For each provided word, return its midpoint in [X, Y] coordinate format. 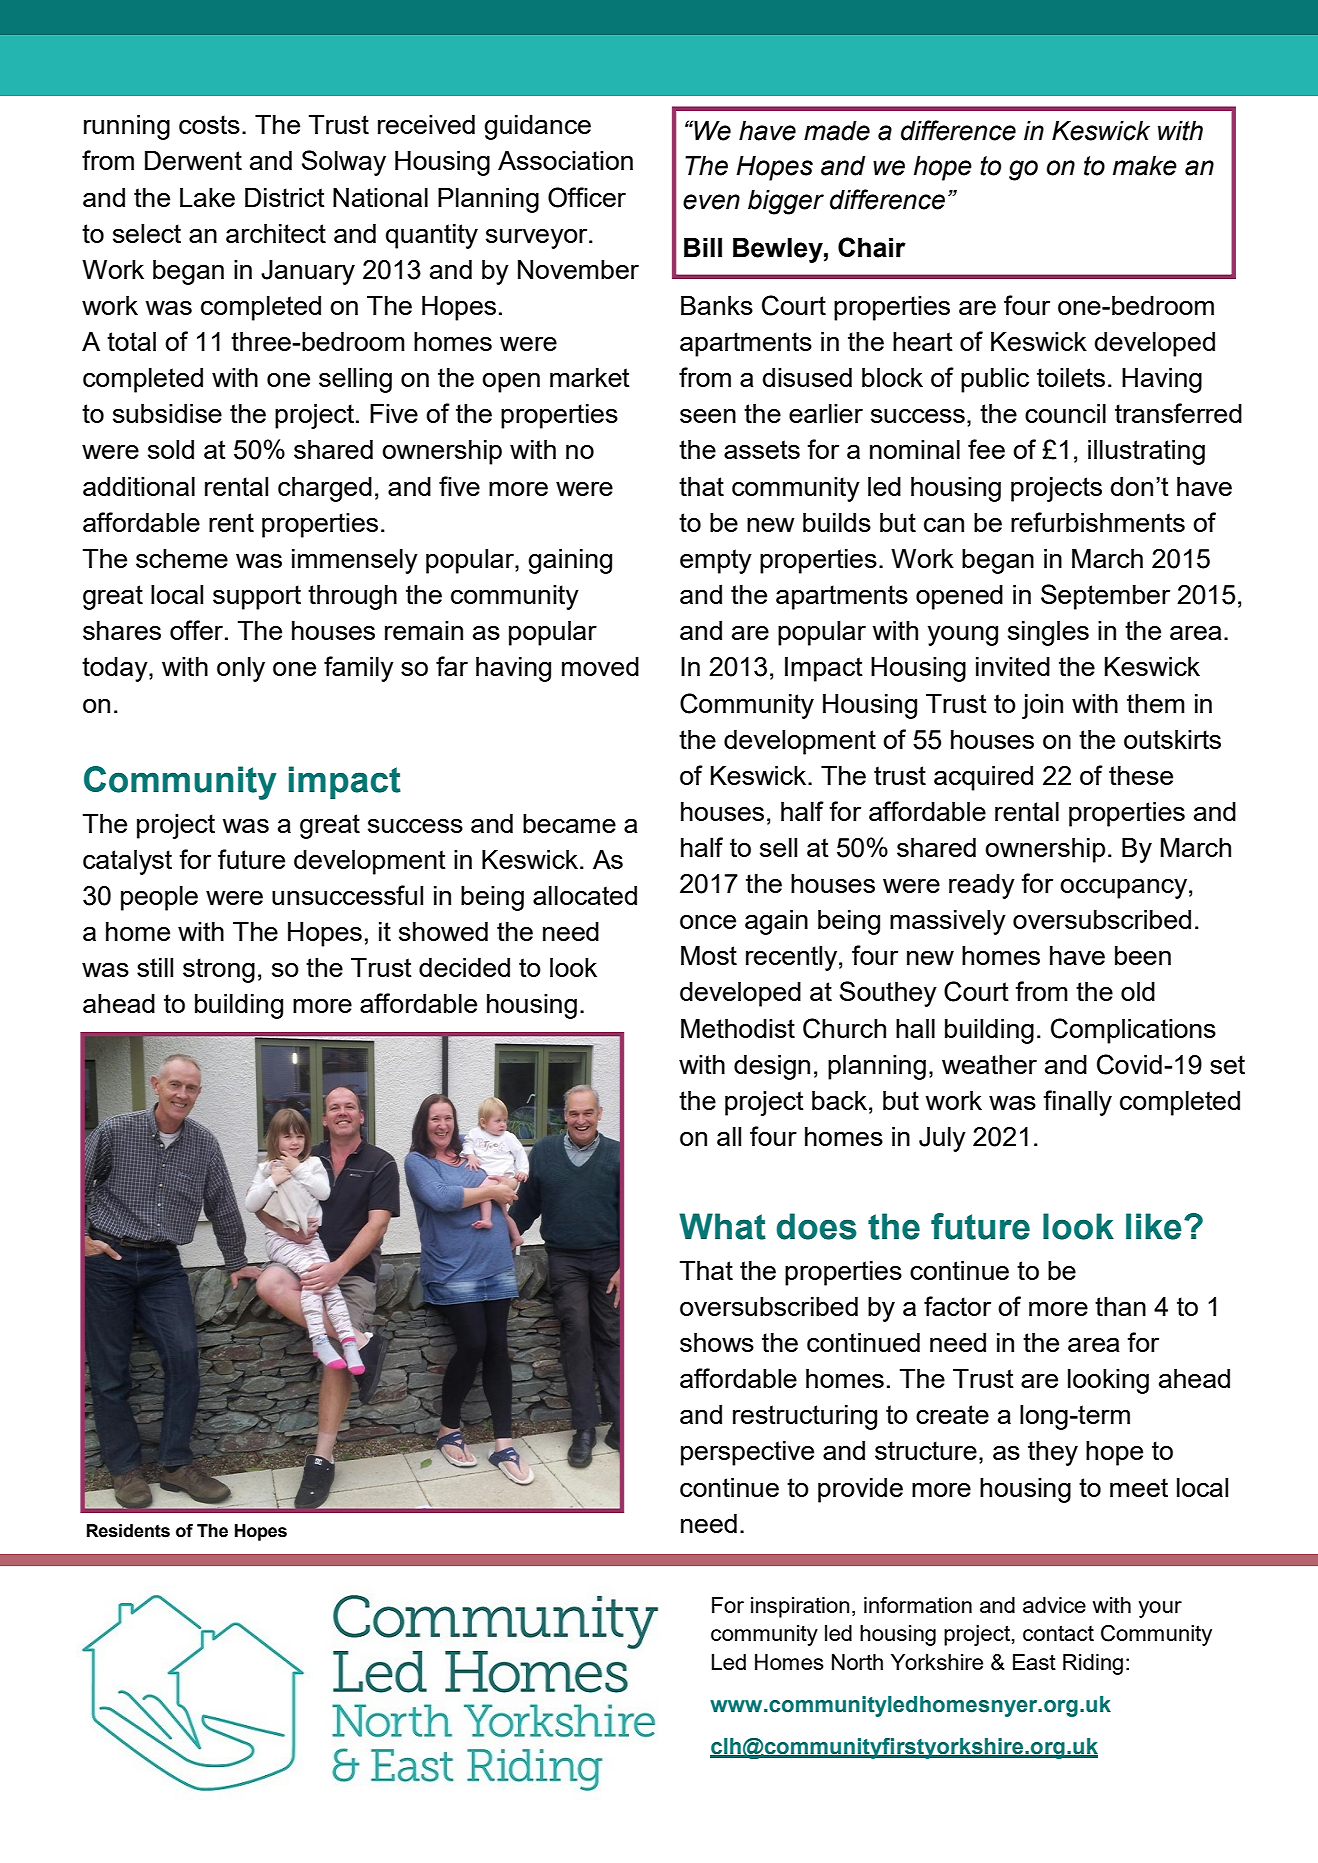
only [241, 669]
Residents [128, 1531]
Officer [587, 197]
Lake [207, 197]
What [722, 1226]
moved [600, 666]
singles [1048, 633]
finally [1077, 1103]
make [1145, 166]
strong [219, 970]
